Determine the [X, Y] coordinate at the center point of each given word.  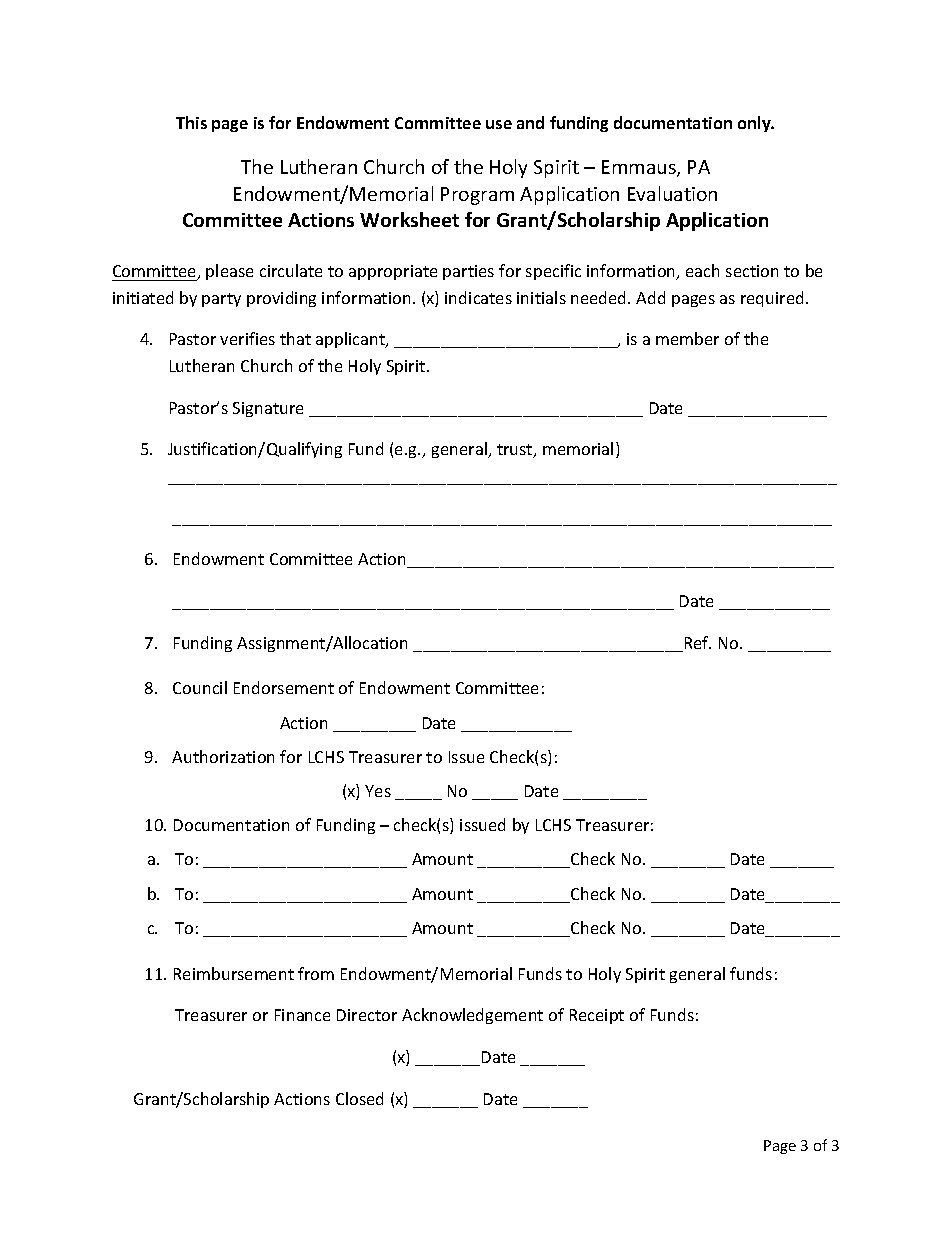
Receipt [597, 1016]
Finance [302, 1015]
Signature [268, 409]
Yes [378, 791]
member [687, 338]
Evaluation [672, 193]
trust [516, 451]
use [499, 124]
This [191, 122]
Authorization [223, 756]
